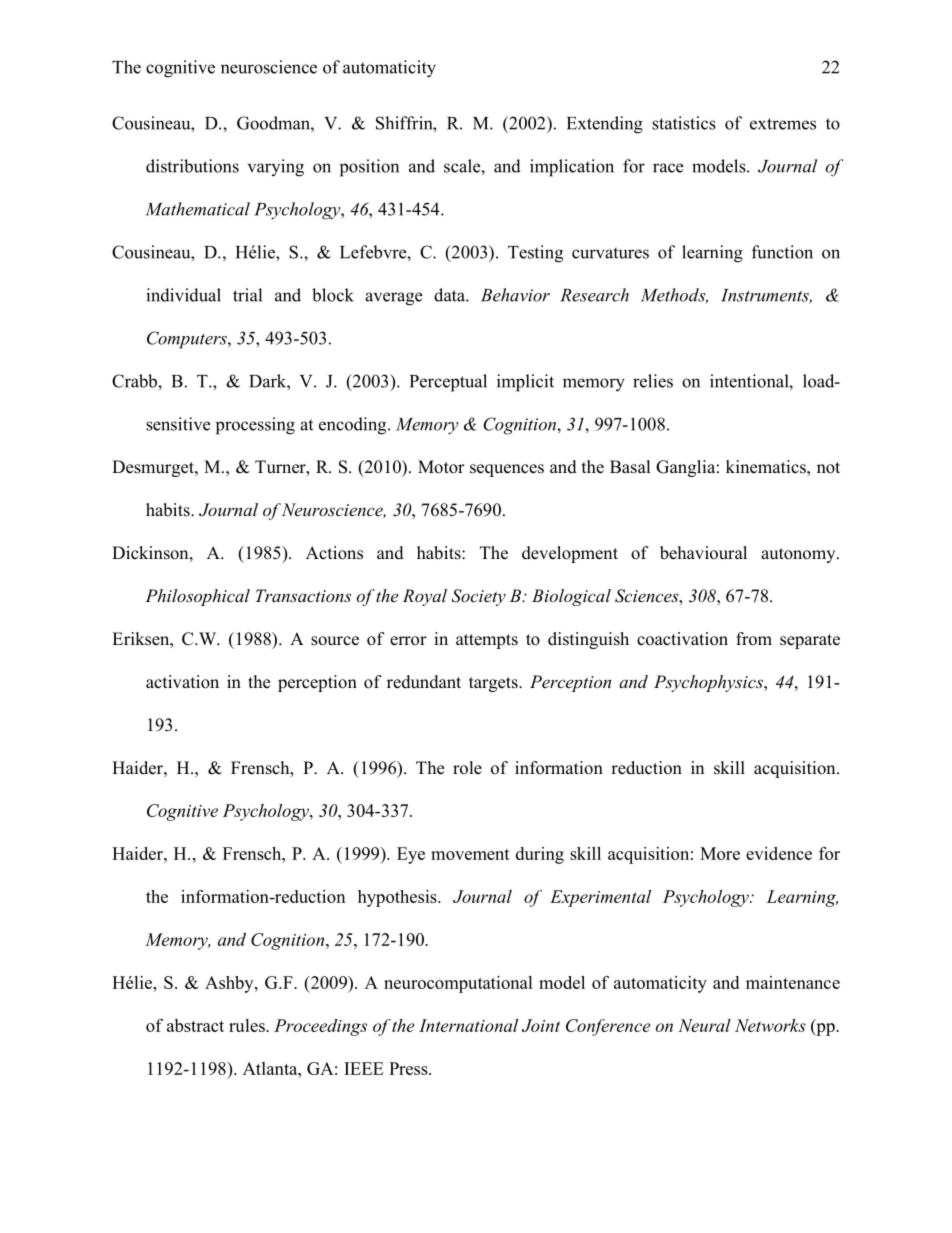 This screenshot has height=1233, width=952. What do you see at coordinates (783, 124) in the screenshot?
I see `extremes` at bounding box center [783, 124].
